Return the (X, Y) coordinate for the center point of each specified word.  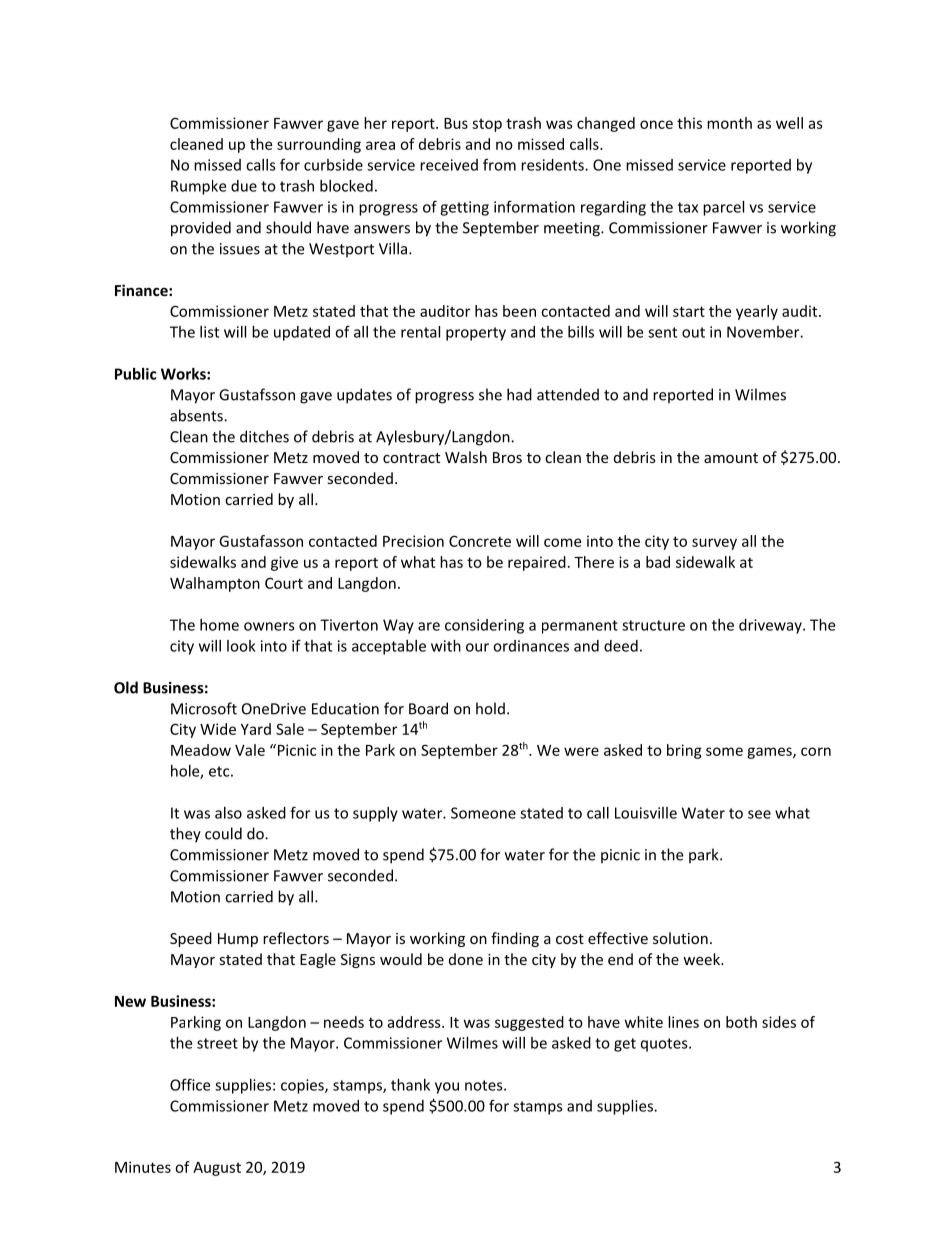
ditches (264, 436)
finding (515, 939)
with (446, 646)
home (219, 625)
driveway (771, 626)
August (217, 1169)
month (729, 123)
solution (680, 938)
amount (731, 458)
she (490, 394)
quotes (665, 1045)
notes (485, 1085)
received (449, 165)
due (244, 186)
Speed (191, 939)
